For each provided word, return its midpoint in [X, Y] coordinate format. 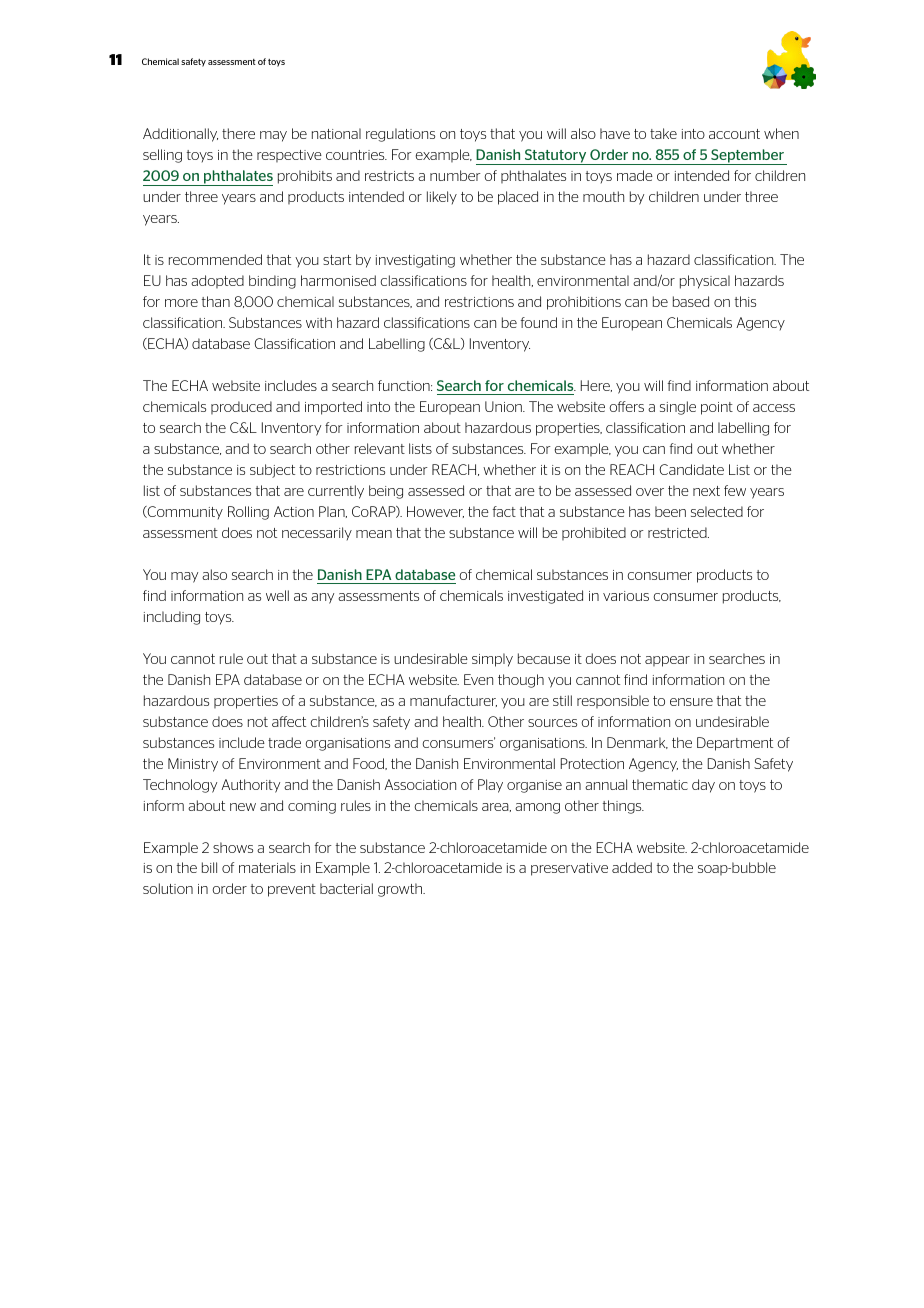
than [216, 301]
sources [552, 723]
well [277, 595]
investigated [545, 597]
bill [209, 867]
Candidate [691, 469]
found [539, 322]
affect [289, 721]
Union [504, 406]
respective [289, 156]
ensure [691, 702]
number [455, 175]
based [691, 301]
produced [241, 407]
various [626, 596]
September [747, 157]
